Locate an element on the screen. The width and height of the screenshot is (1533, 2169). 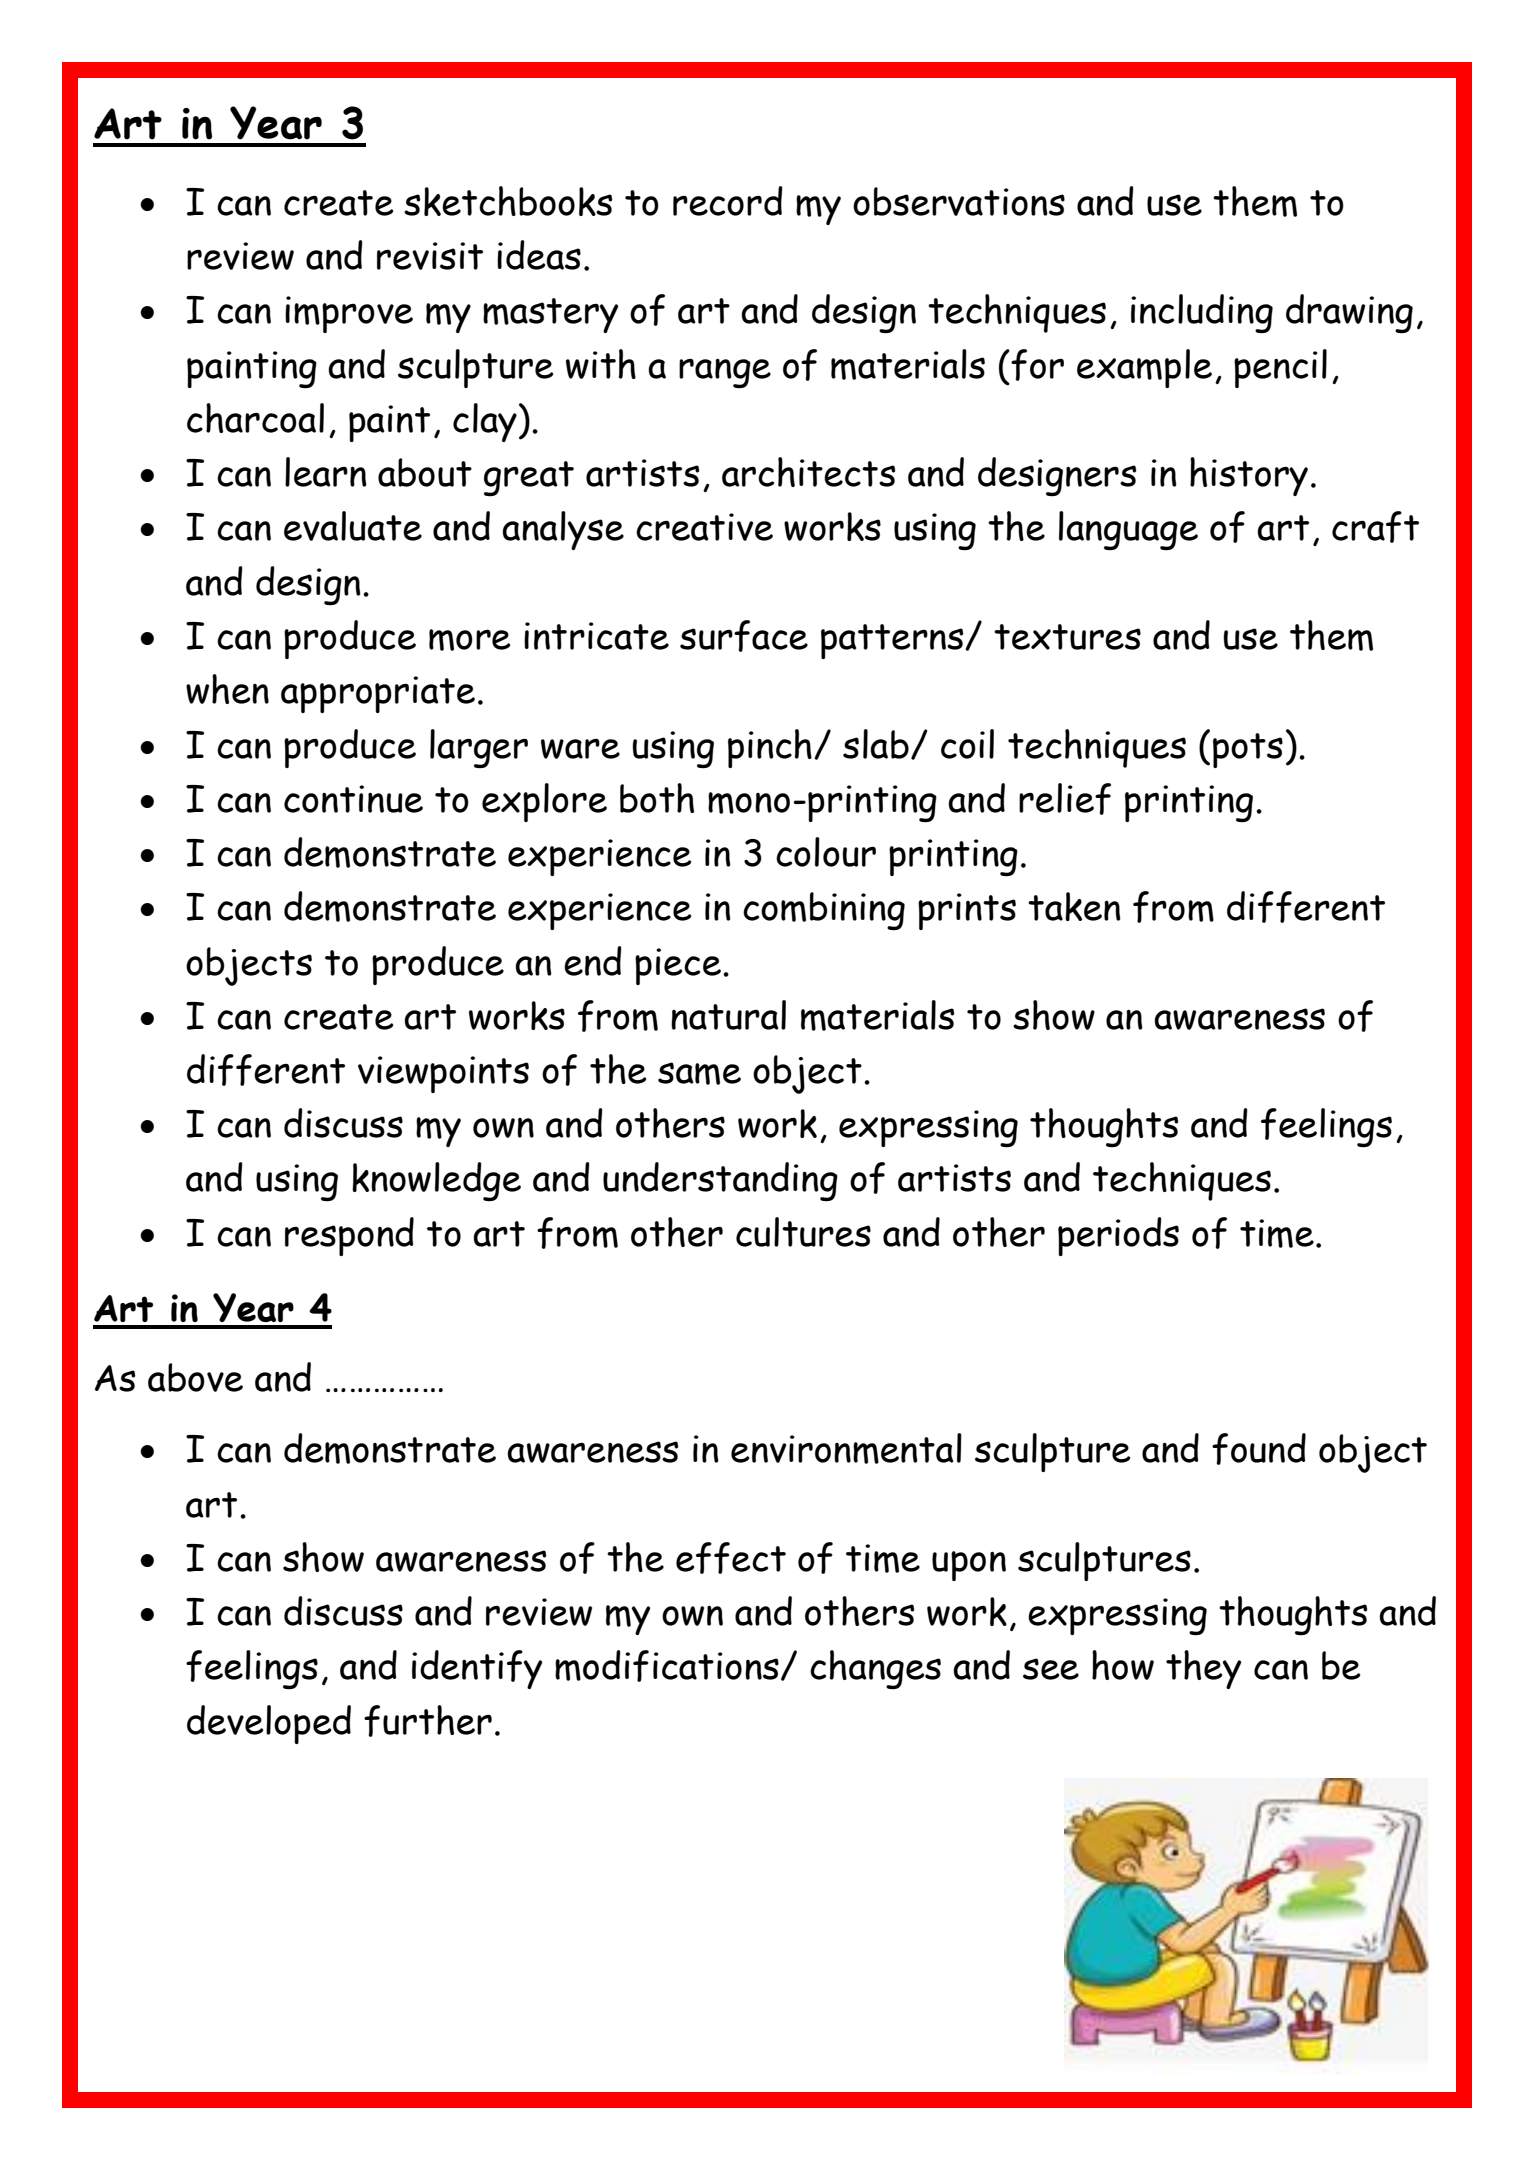
respond is located at coordinates (349, 1236).
